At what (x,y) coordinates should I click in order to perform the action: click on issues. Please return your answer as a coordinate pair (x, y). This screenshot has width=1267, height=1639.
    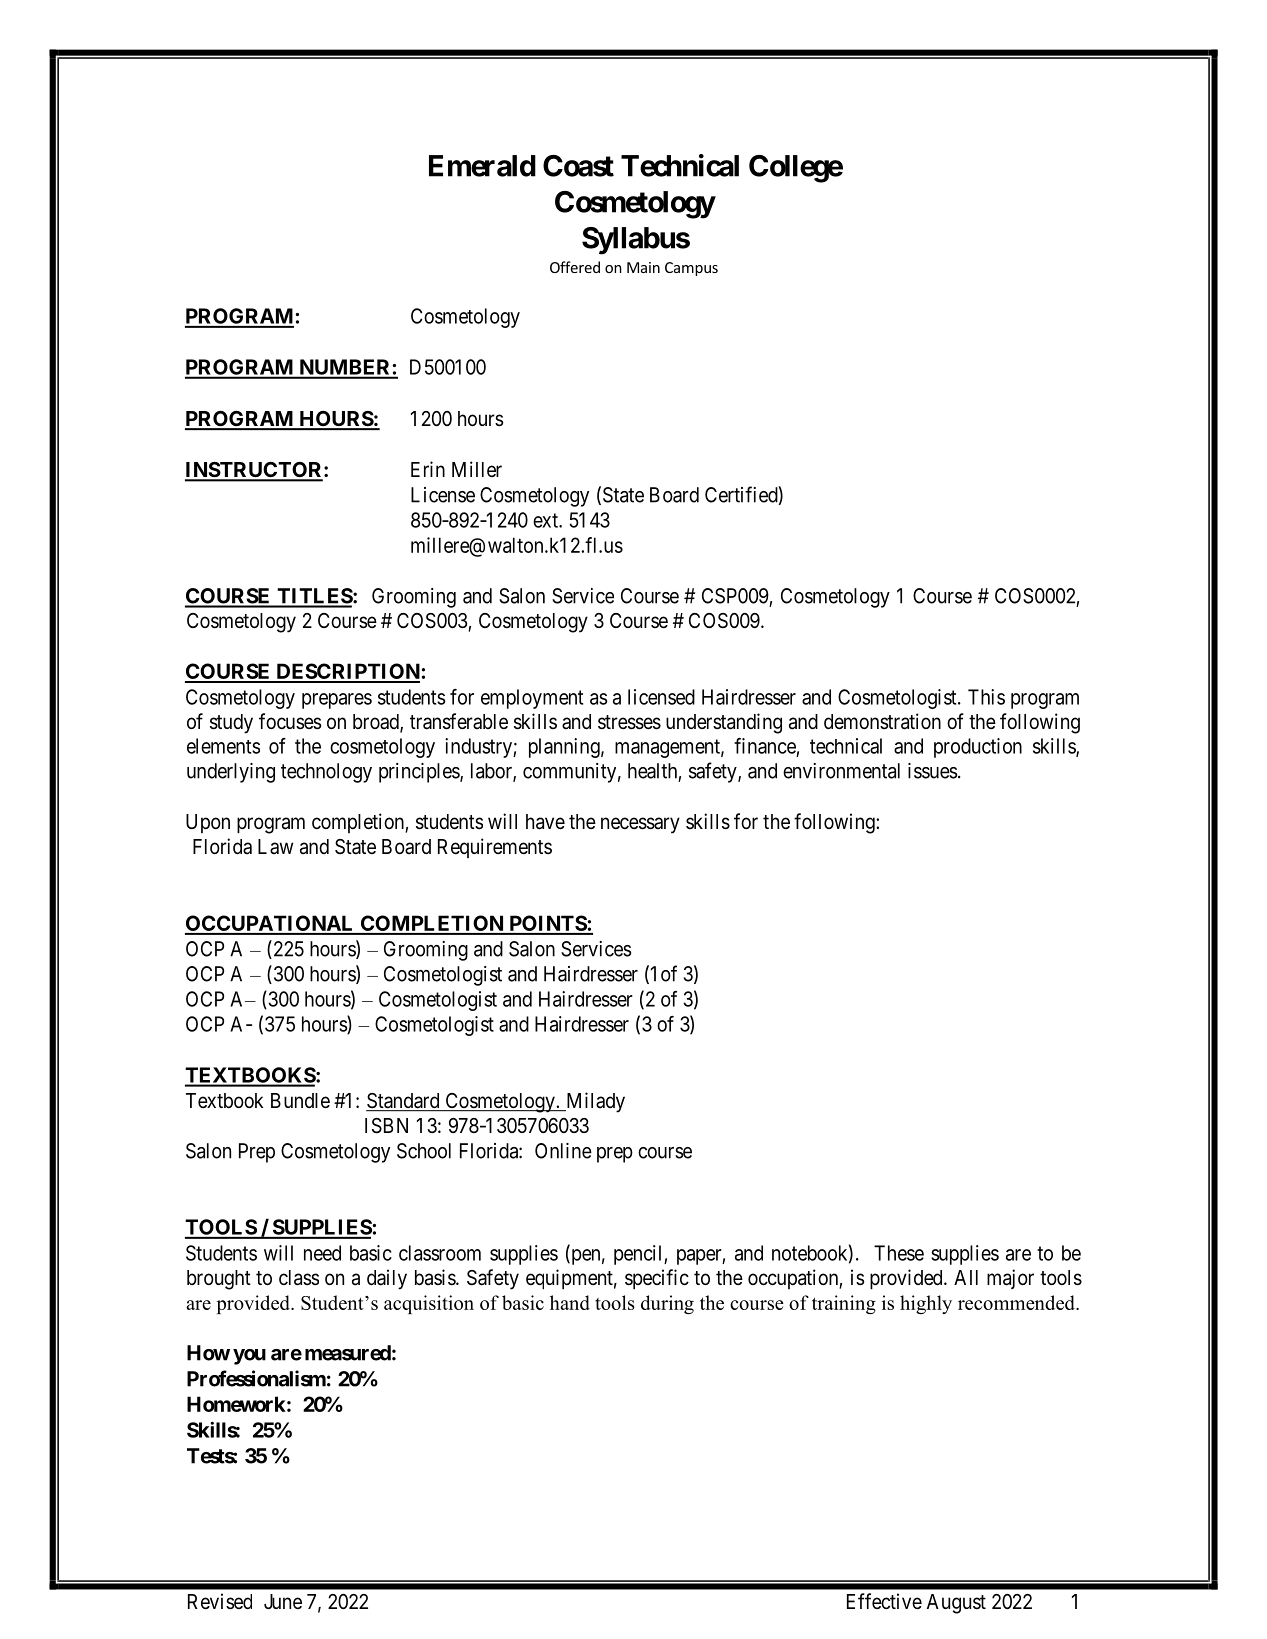
    Looking at the image, I should click on (932, 771).
